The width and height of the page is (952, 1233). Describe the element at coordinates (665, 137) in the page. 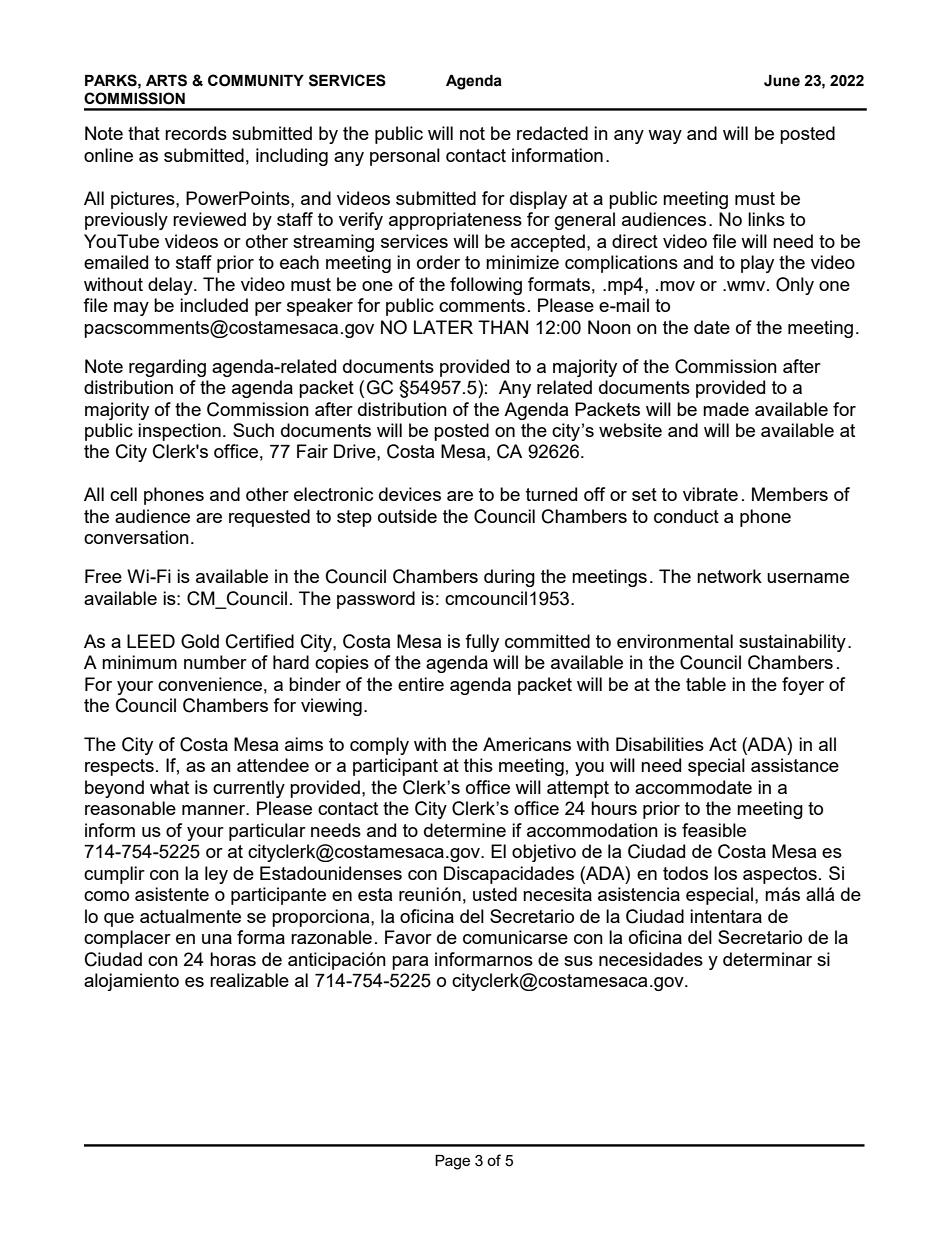

I see `way` at that location.
